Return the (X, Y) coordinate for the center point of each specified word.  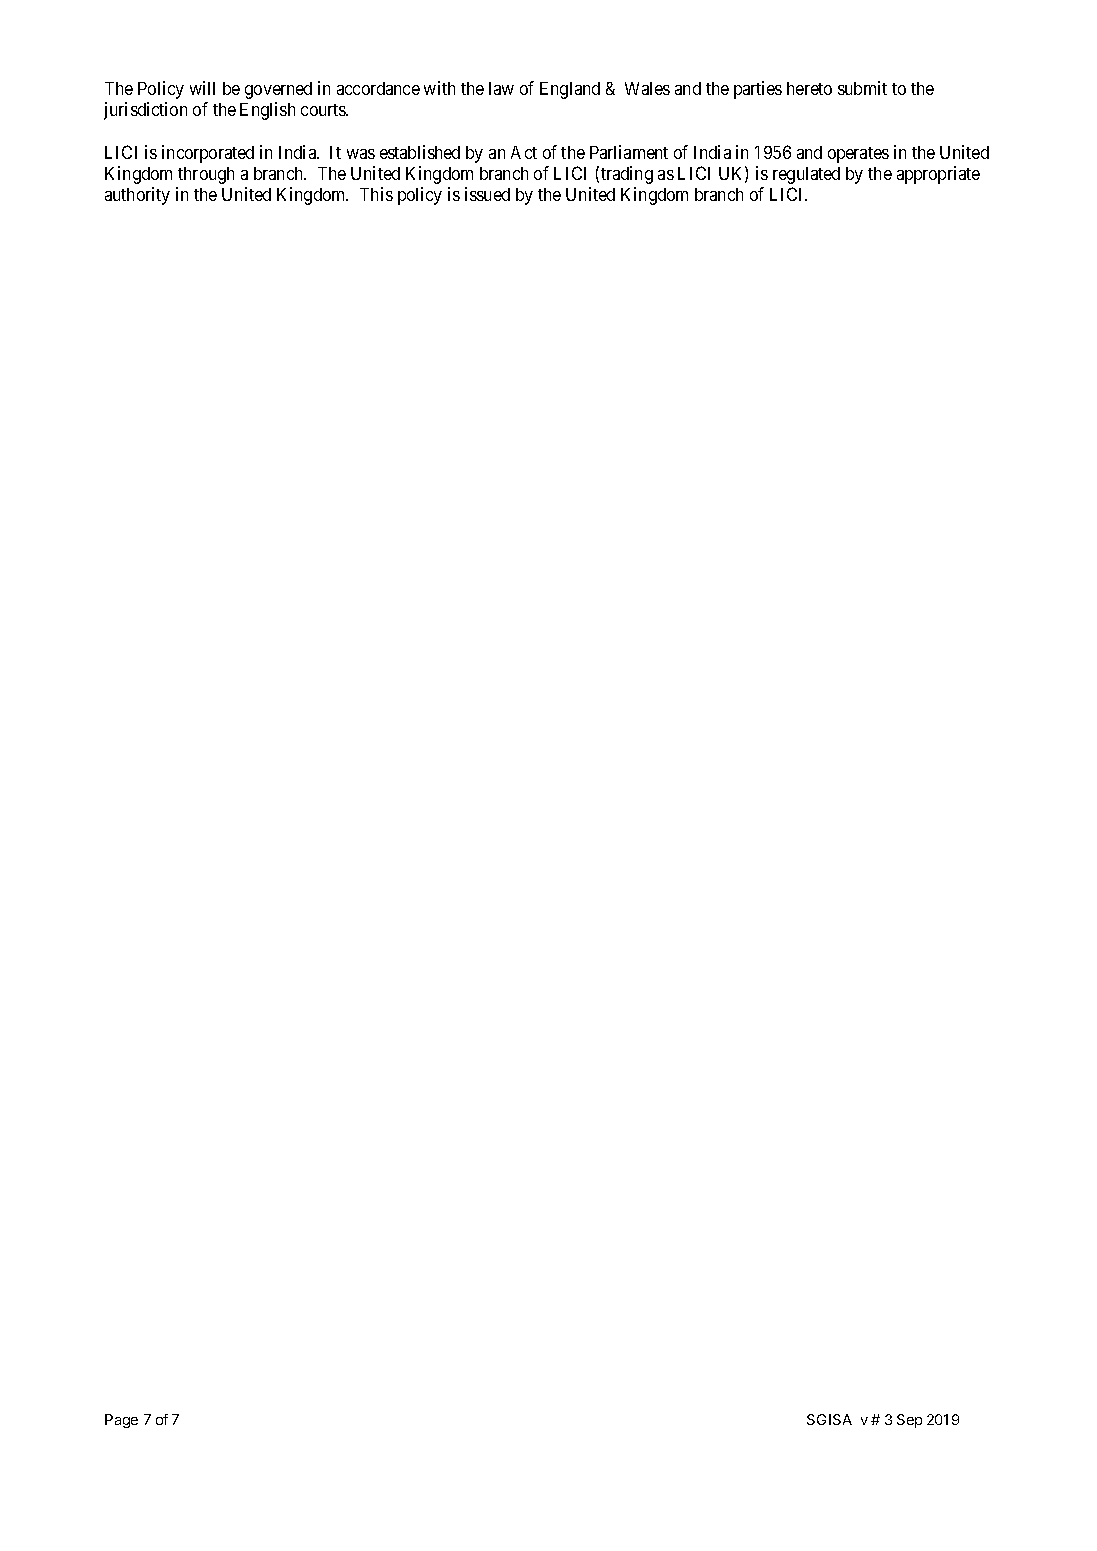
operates (858, 155)
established (420, 152)
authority (137, 196)
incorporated (208, 154)
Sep (909, 1421)
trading (627, 175)
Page (121, 1421)
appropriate (938, 175)
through (206, 175)
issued (487, 194)
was (361, 154)
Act (524, 152)
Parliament (629, 152)
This (376, 194)
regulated (806, 175)
